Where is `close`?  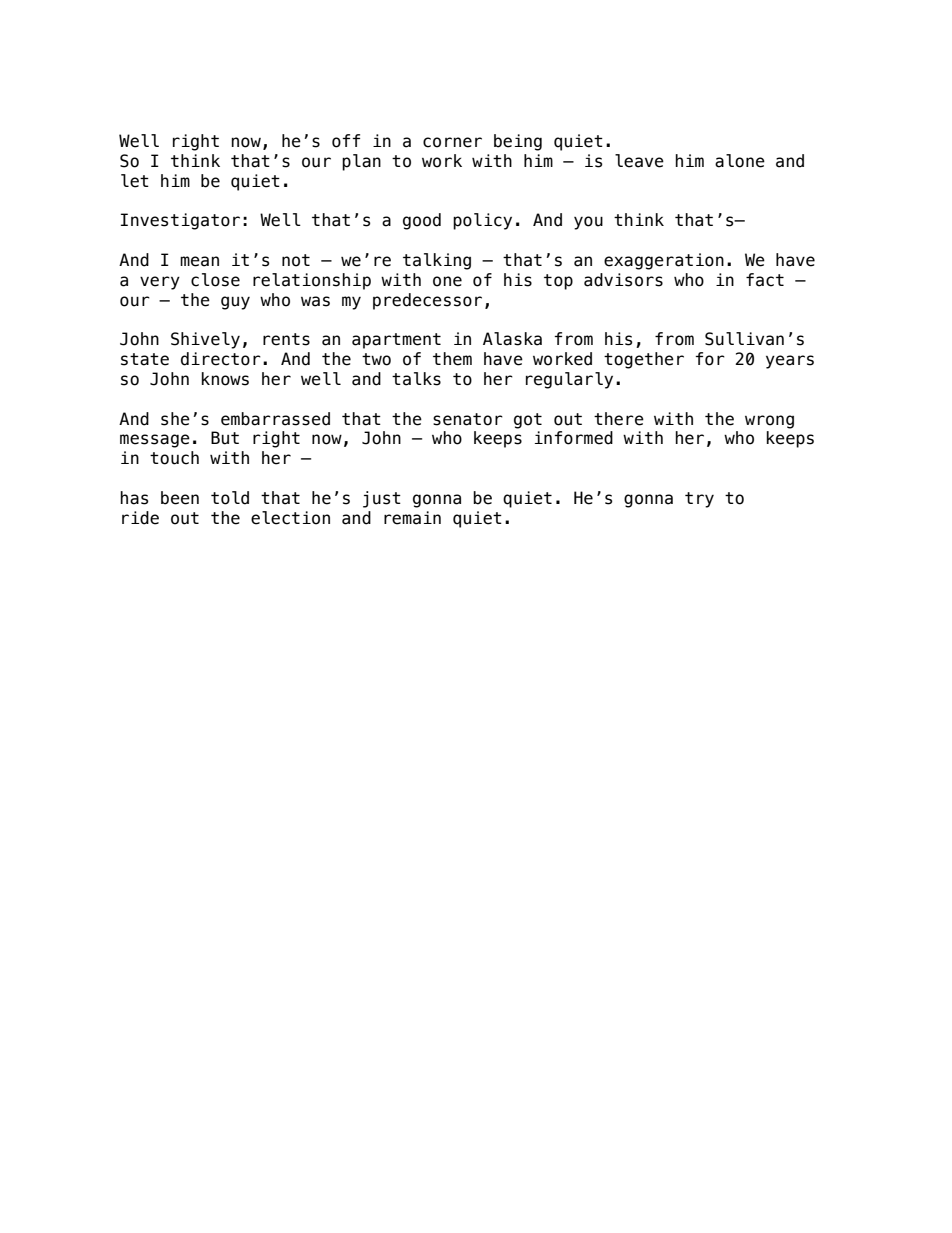
close is located at coordinates (215, 280).
